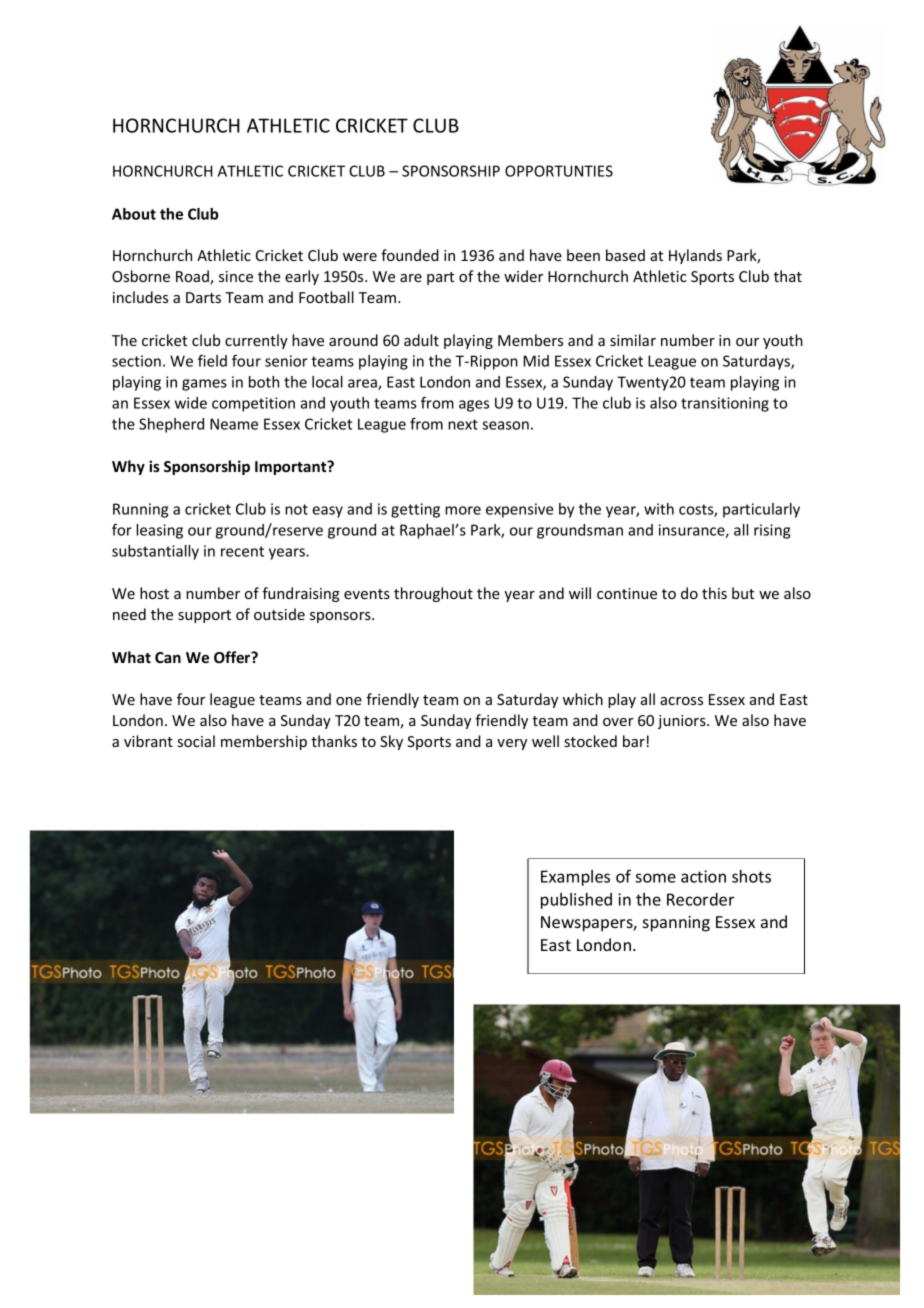  What do you see at coordinates (463, 424) in the page?
I see `next` at bounding box center [463, 424].
